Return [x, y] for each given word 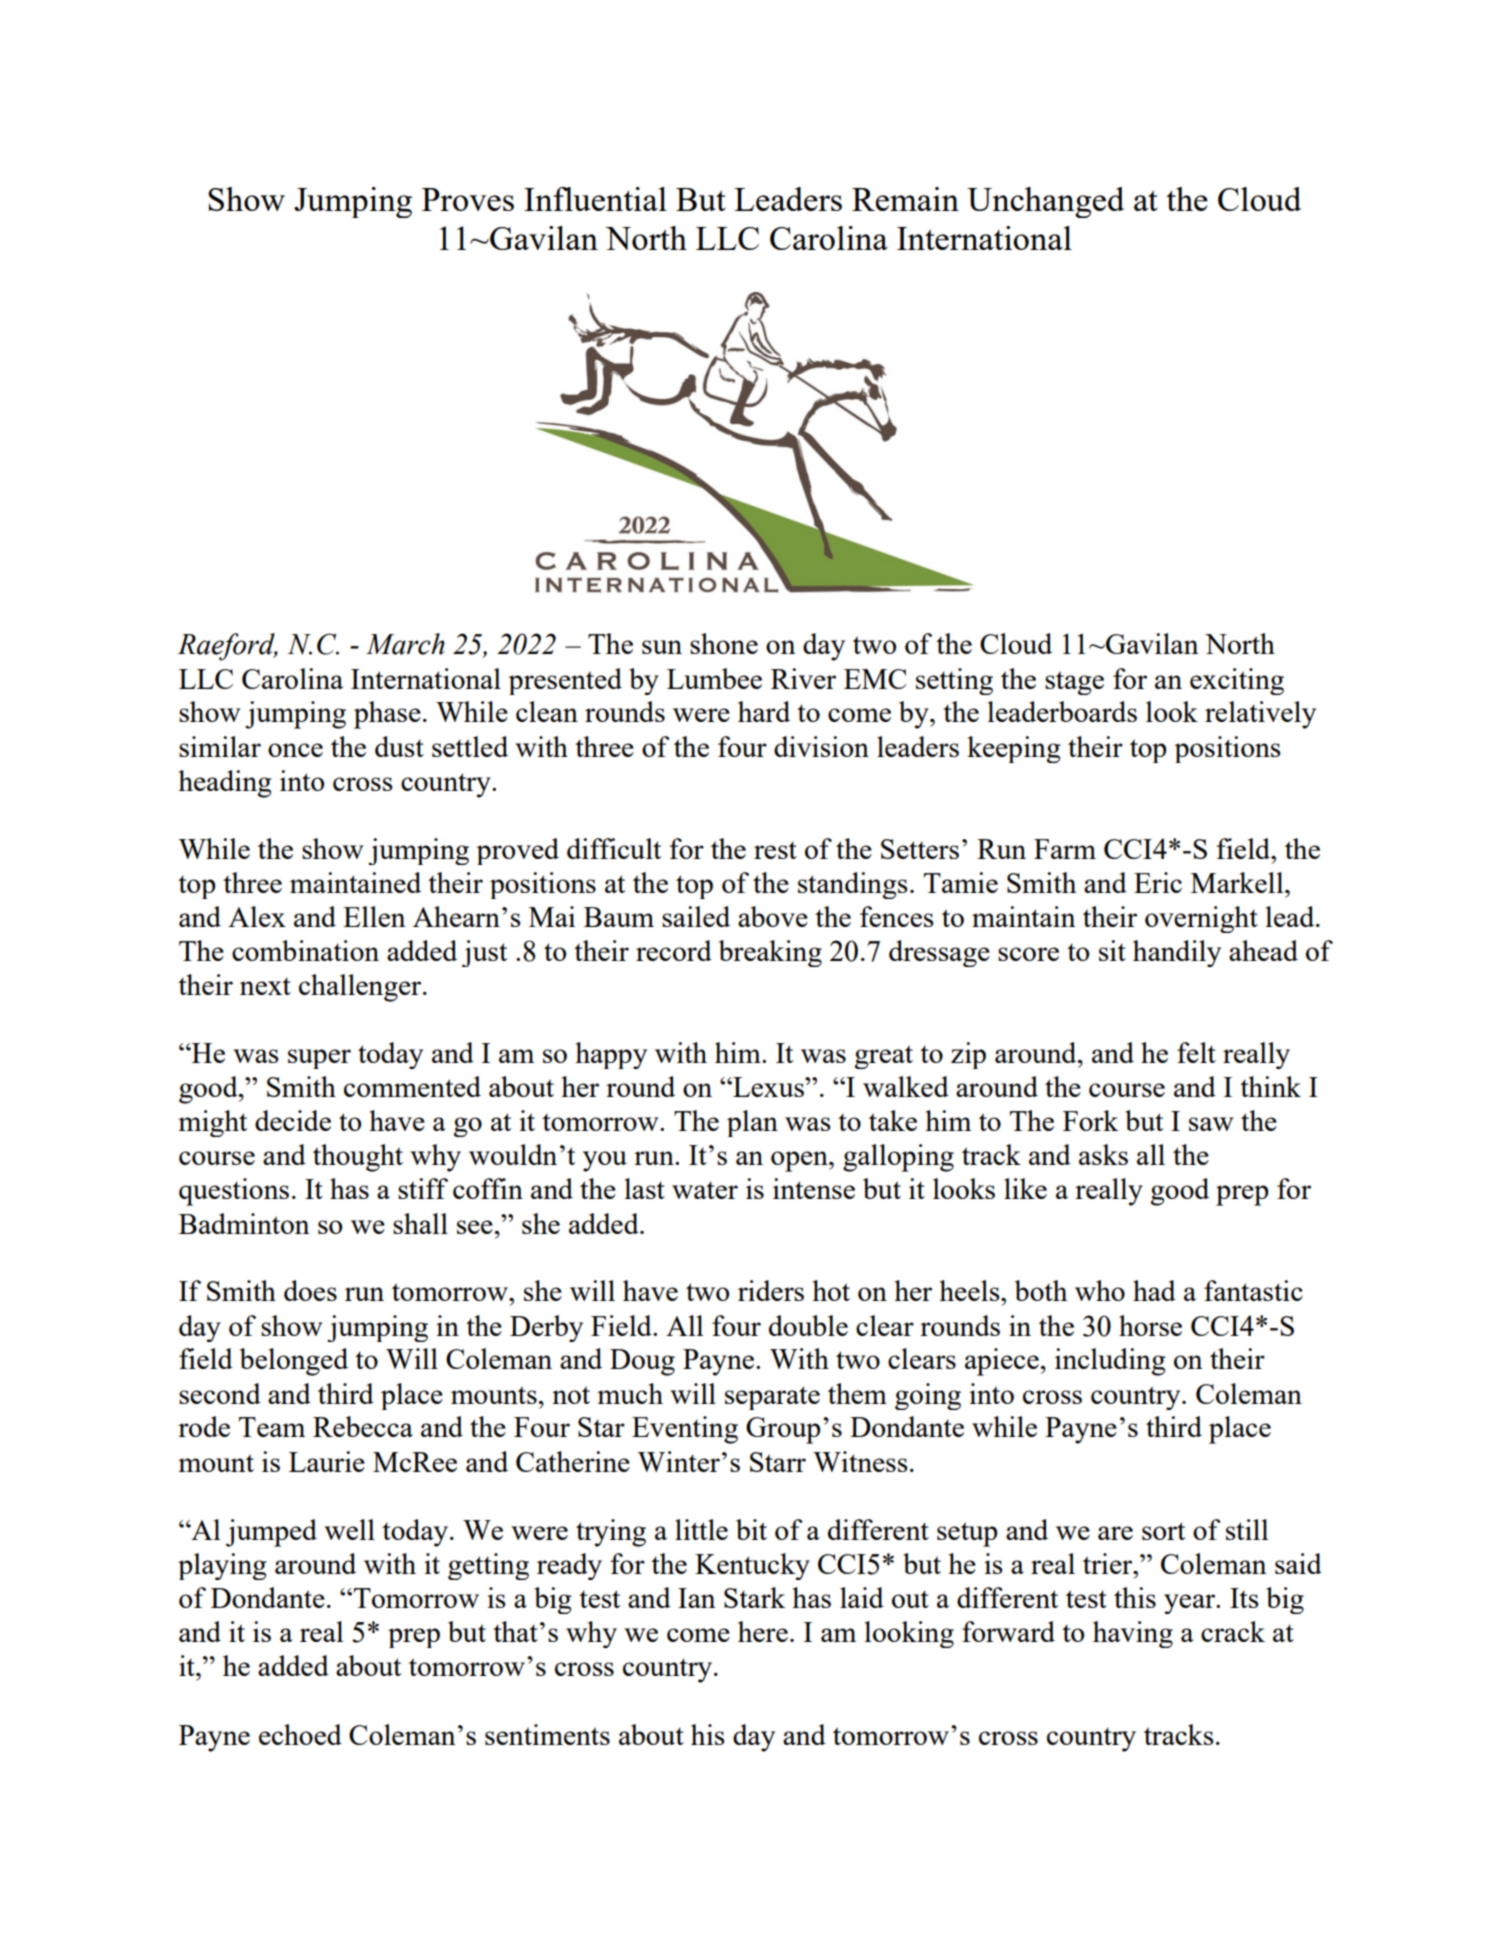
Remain [905, 199]
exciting [1237, 681]
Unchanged [1045, 202]
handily [1177, 953]
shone [724, 643]
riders [771, 1290]
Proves [468, 199]
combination [305, 950]
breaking [770, 953]
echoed [300, 1734]
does [310, 1290]
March [405, 644]
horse [1150, 1325]
